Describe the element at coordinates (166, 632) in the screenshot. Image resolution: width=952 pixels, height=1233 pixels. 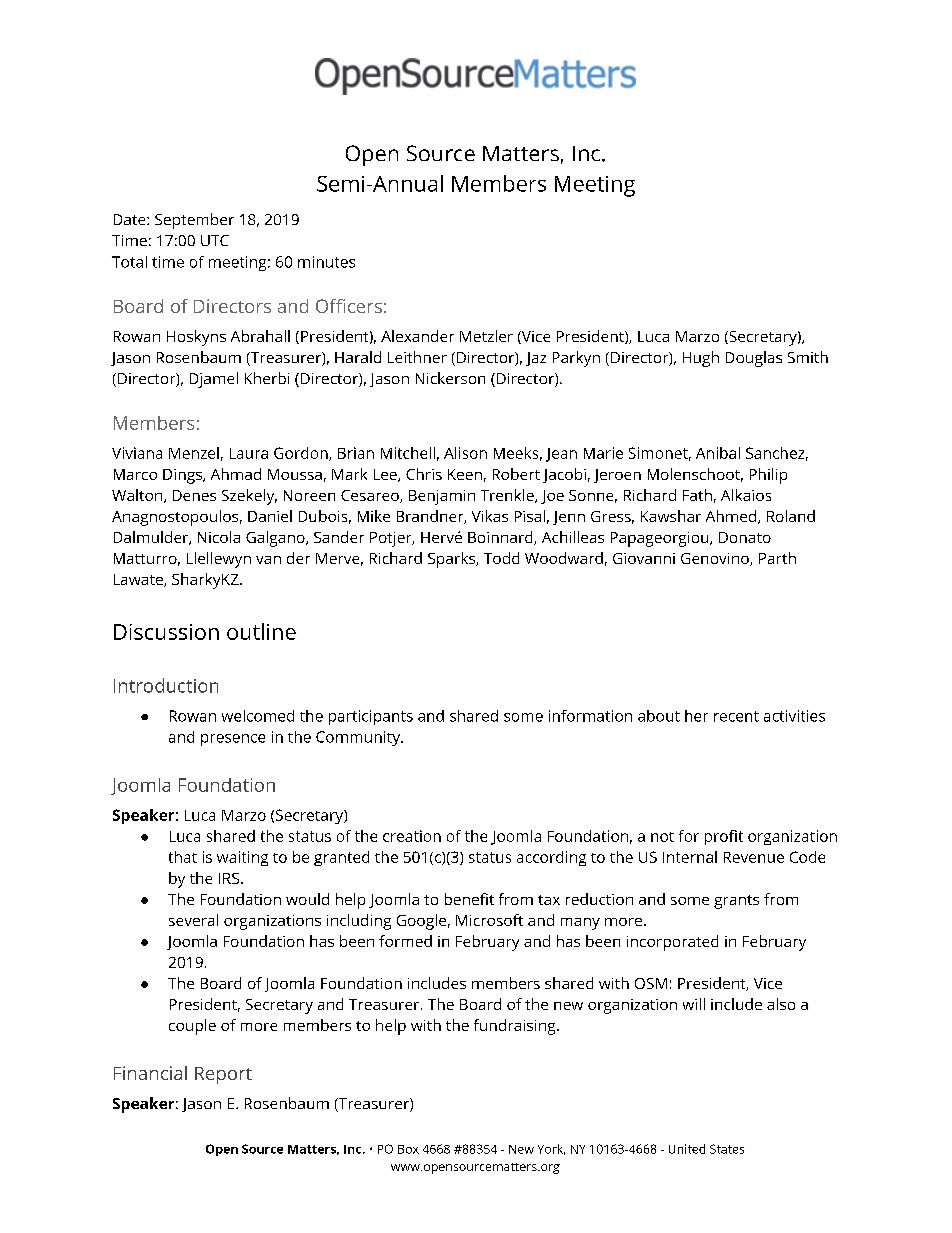
I see `Discussion` at that location.
